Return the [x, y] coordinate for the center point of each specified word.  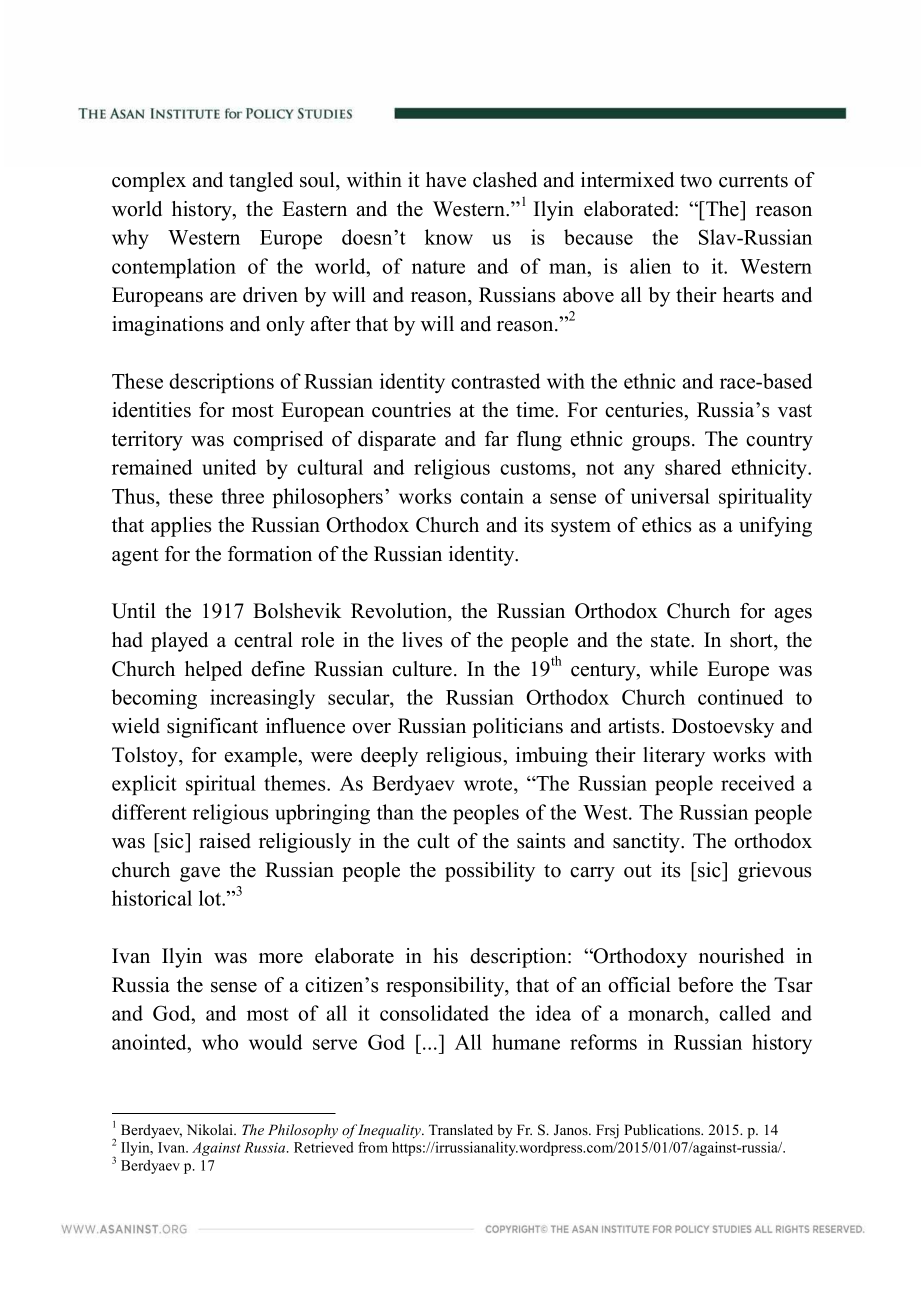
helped [213, 671]
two [696, 181]
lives [422, 640]
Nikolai [211, 1129]
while [674, 669]
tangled [261, 182]
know [449, 237]
